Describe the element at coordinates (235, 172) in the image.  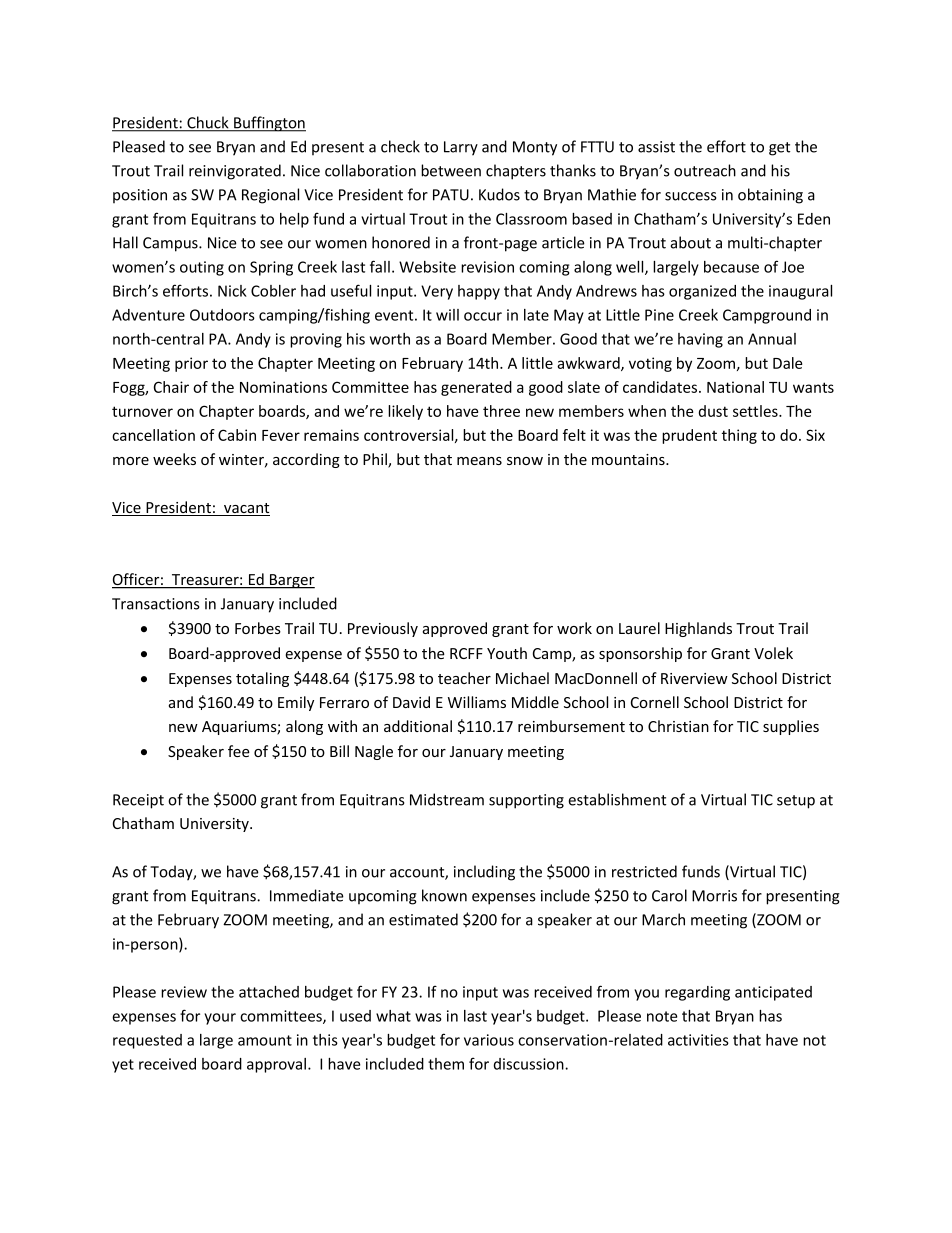
I see `reinvigorated` at that location.
